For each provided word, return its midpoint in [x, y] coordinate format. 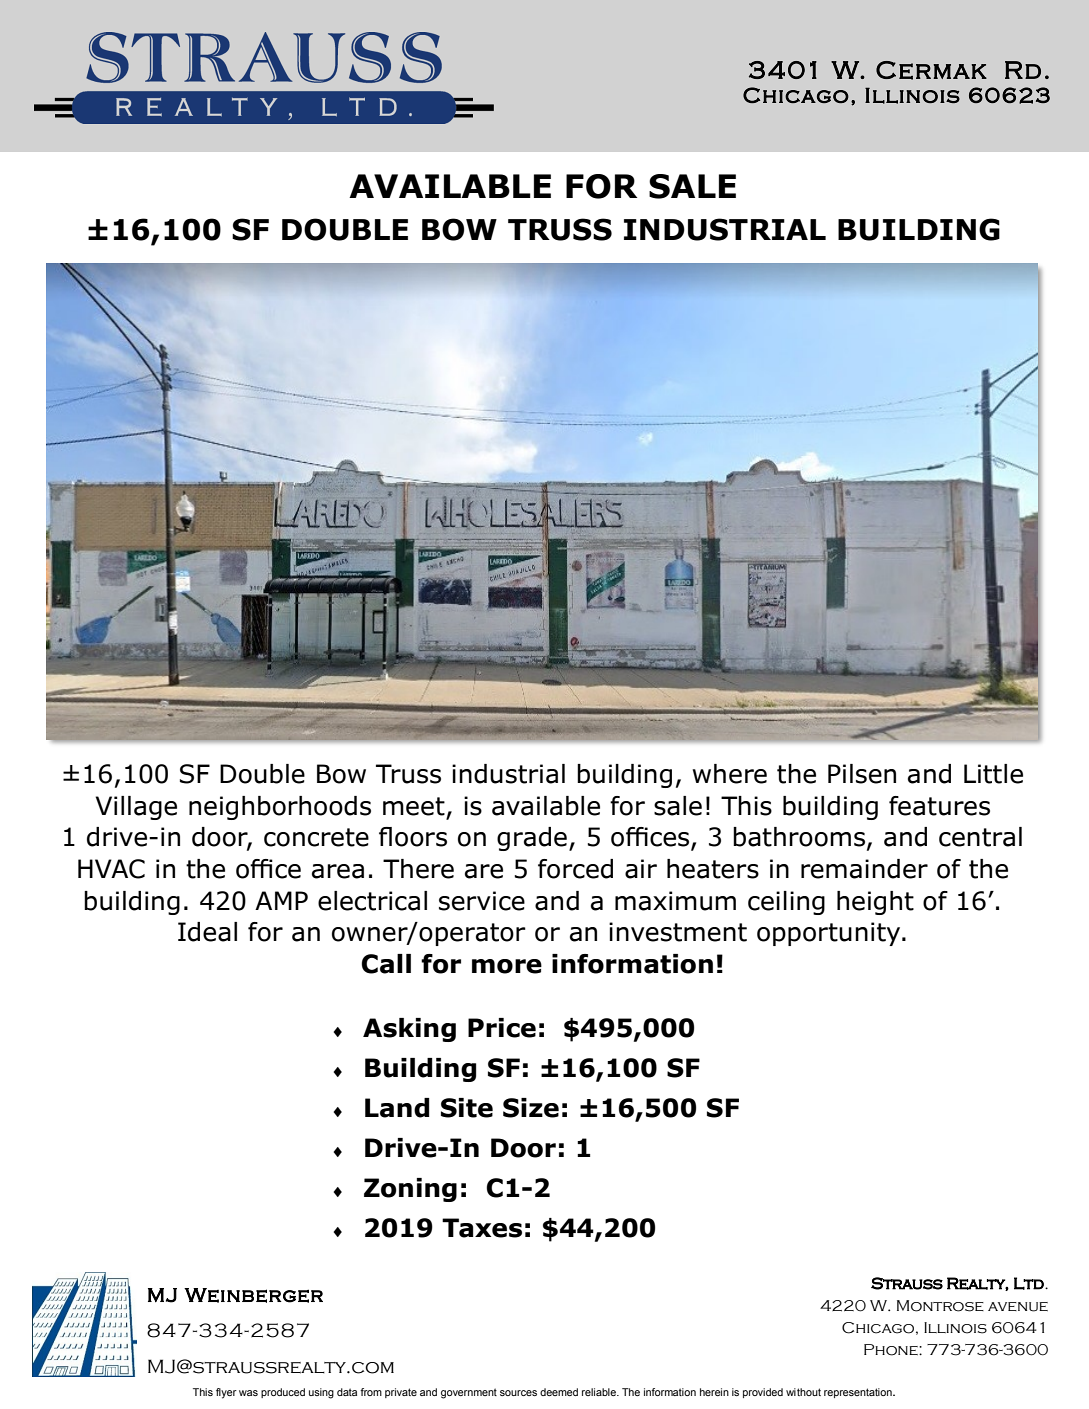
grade [532, 839]
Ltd [1030, 1283]
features [939, 806]
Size [531, 1108]
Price [502, 1028]
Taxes [482, 1228]
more [507, 966]
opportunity [830, 934]
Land [397, 1108]
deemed [559, 1392]
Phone [892, 1350]
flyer [226, 1393]
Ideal [207, 932]
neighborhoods [280, 808]
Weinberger [253, 1295]
